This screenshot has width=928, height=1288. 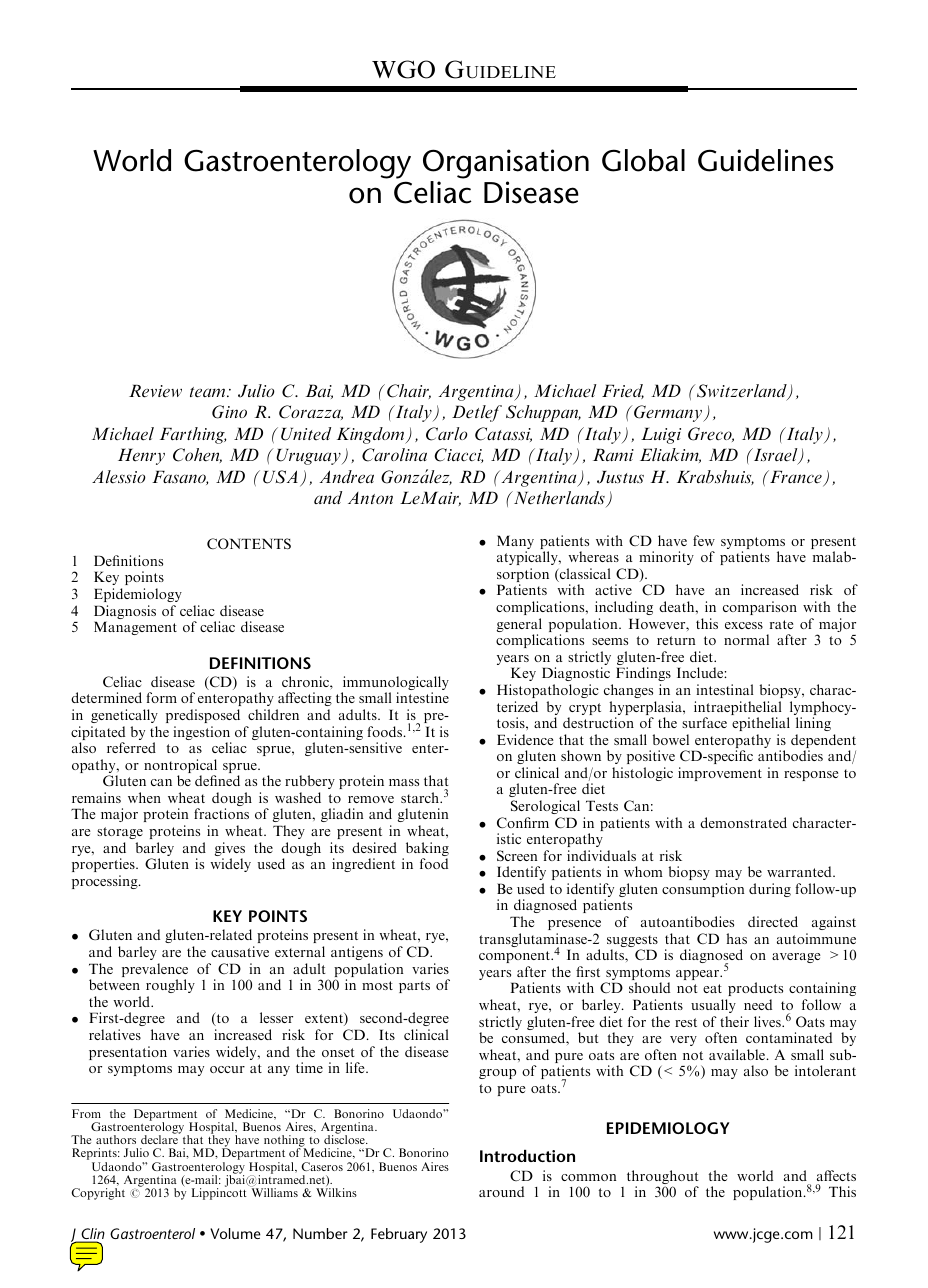 I want to click on intestinal, so click(x=724, y=689).
